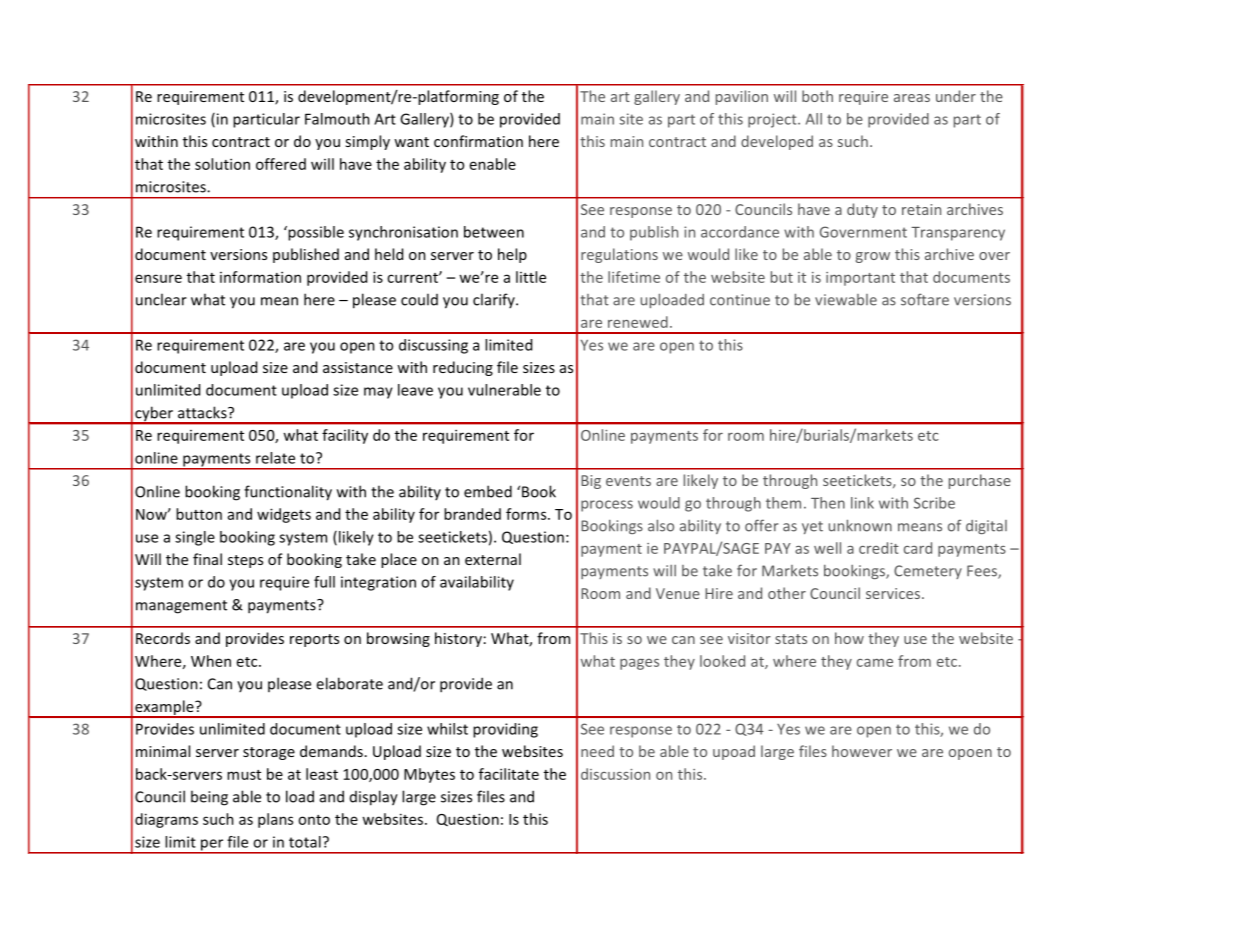 The height and width of the screenshot is (952, 1233). What do you see at coordinates (478, 141) in the screenshot?
I see `confirmation` at bounding box center [478, 141].
